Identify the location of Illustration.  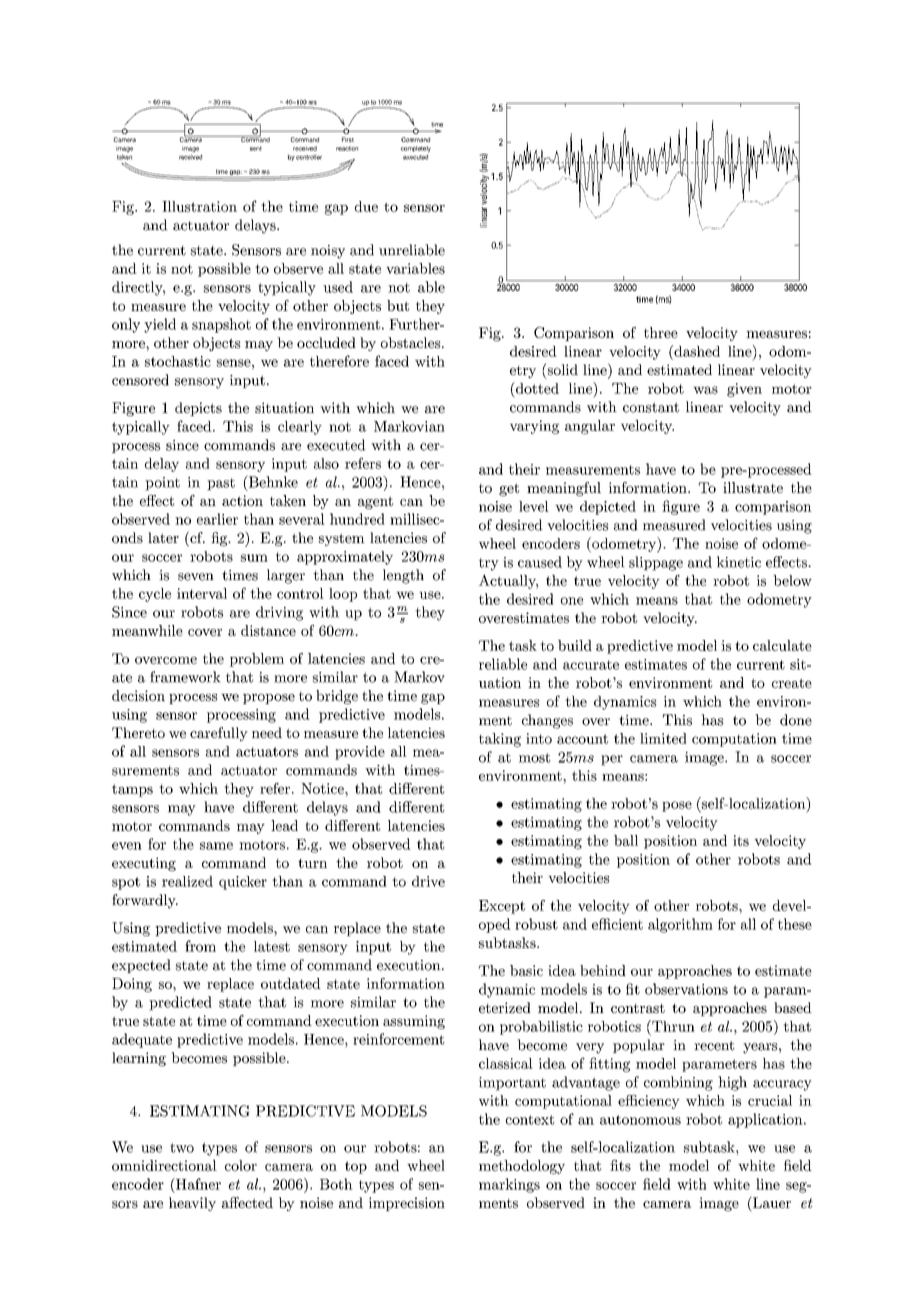
(199, 206).
